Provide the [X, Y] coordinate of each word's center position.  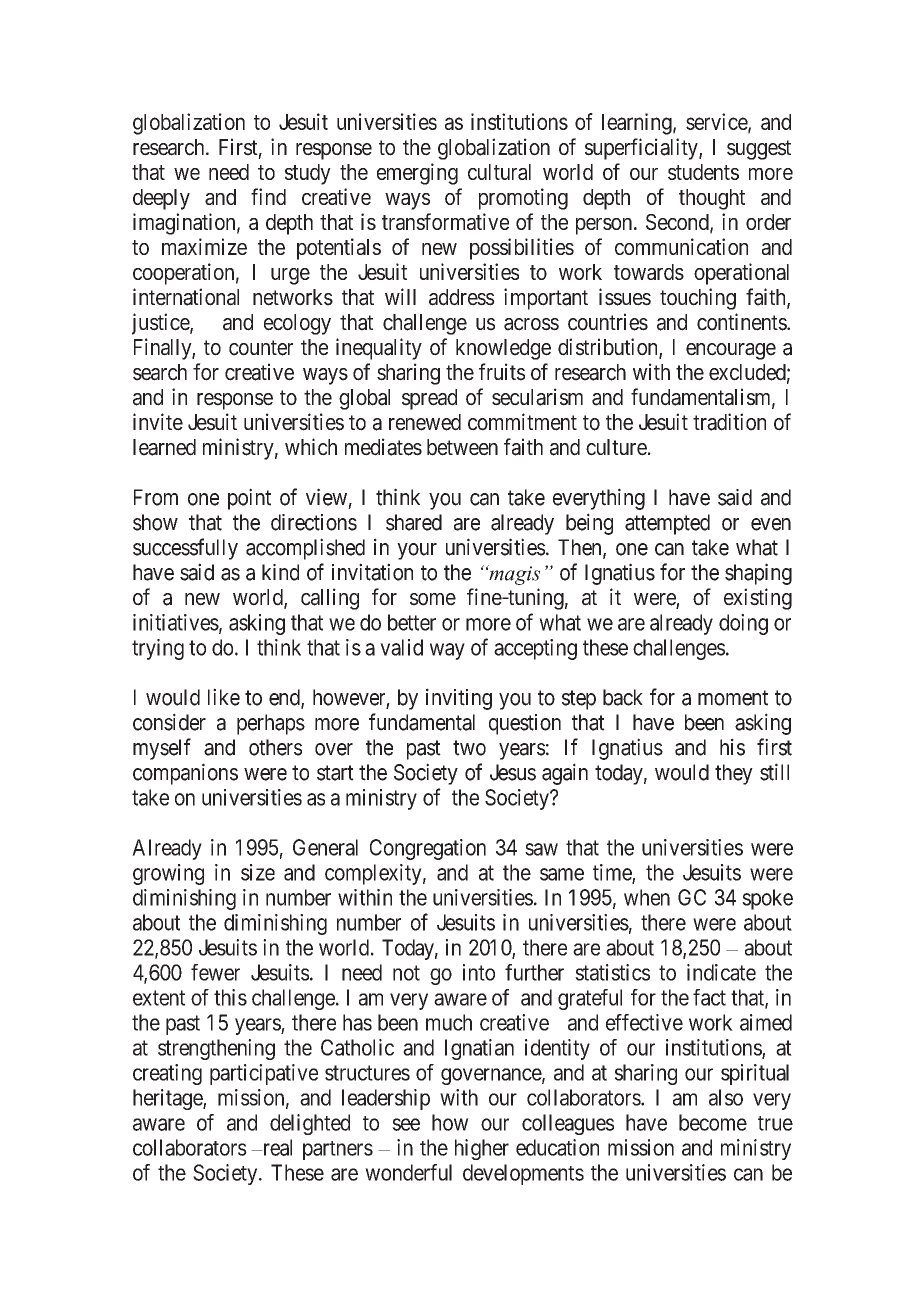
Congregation [428, 849]
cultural [499, 172]
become [713, 1122]
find [268, 196]
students [703, 172]
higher [482, 1149]
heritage [168, 1099]
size [258, 872]
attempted [667, 524]
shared [414, 522]
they [734, 774]
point [249, 499]
